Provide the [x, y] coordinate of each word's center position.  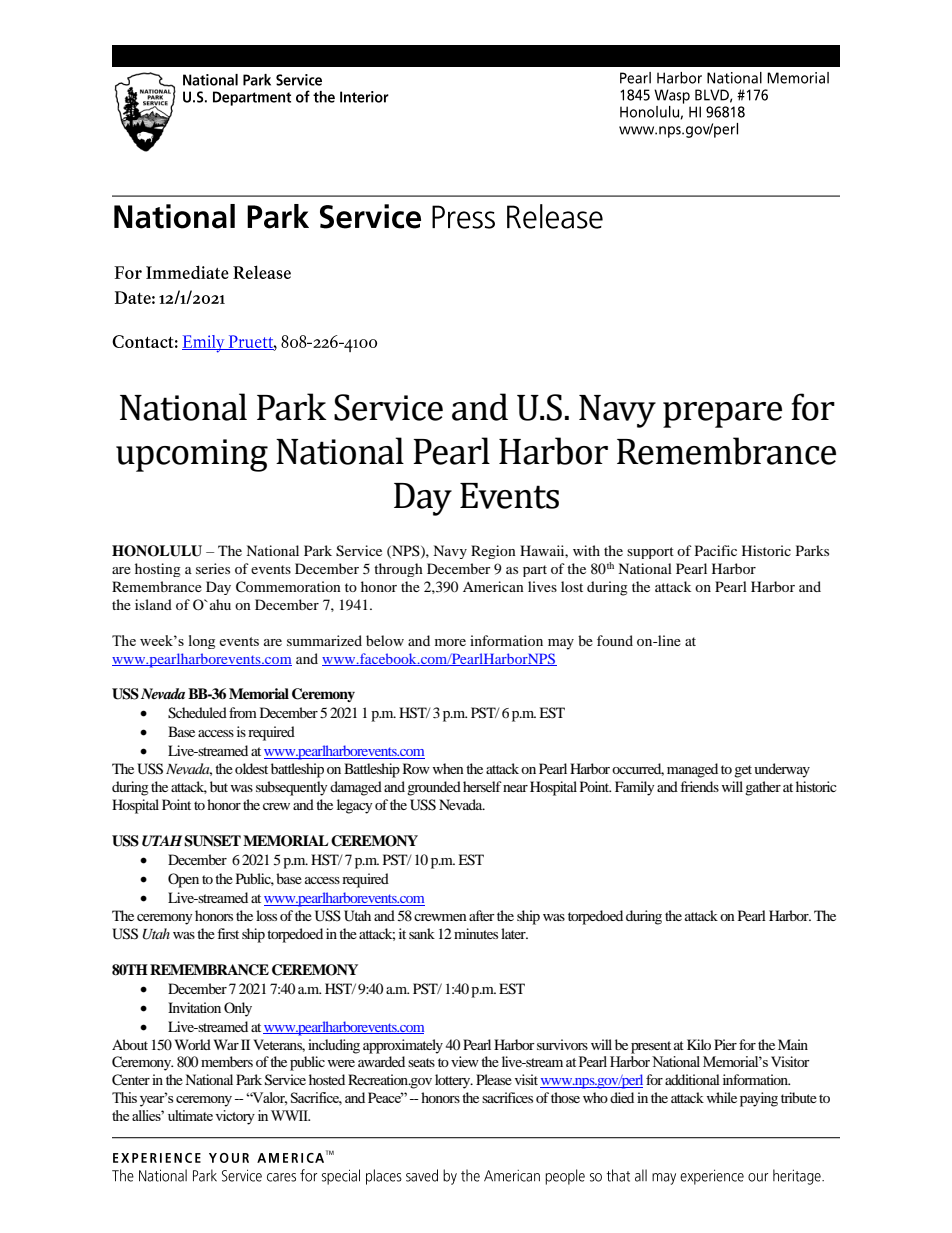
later [514, 933]
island [153, 604]
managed [692, 770]
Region [493, 552]
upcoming [192, 455]
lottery [454, 1081]
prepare [722, 415]
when [448, 768]
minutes [476, 933]
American [493, 586]
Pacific [716, 550]
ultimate [190, 1115]
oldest [251, 768]
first [228, 933]
